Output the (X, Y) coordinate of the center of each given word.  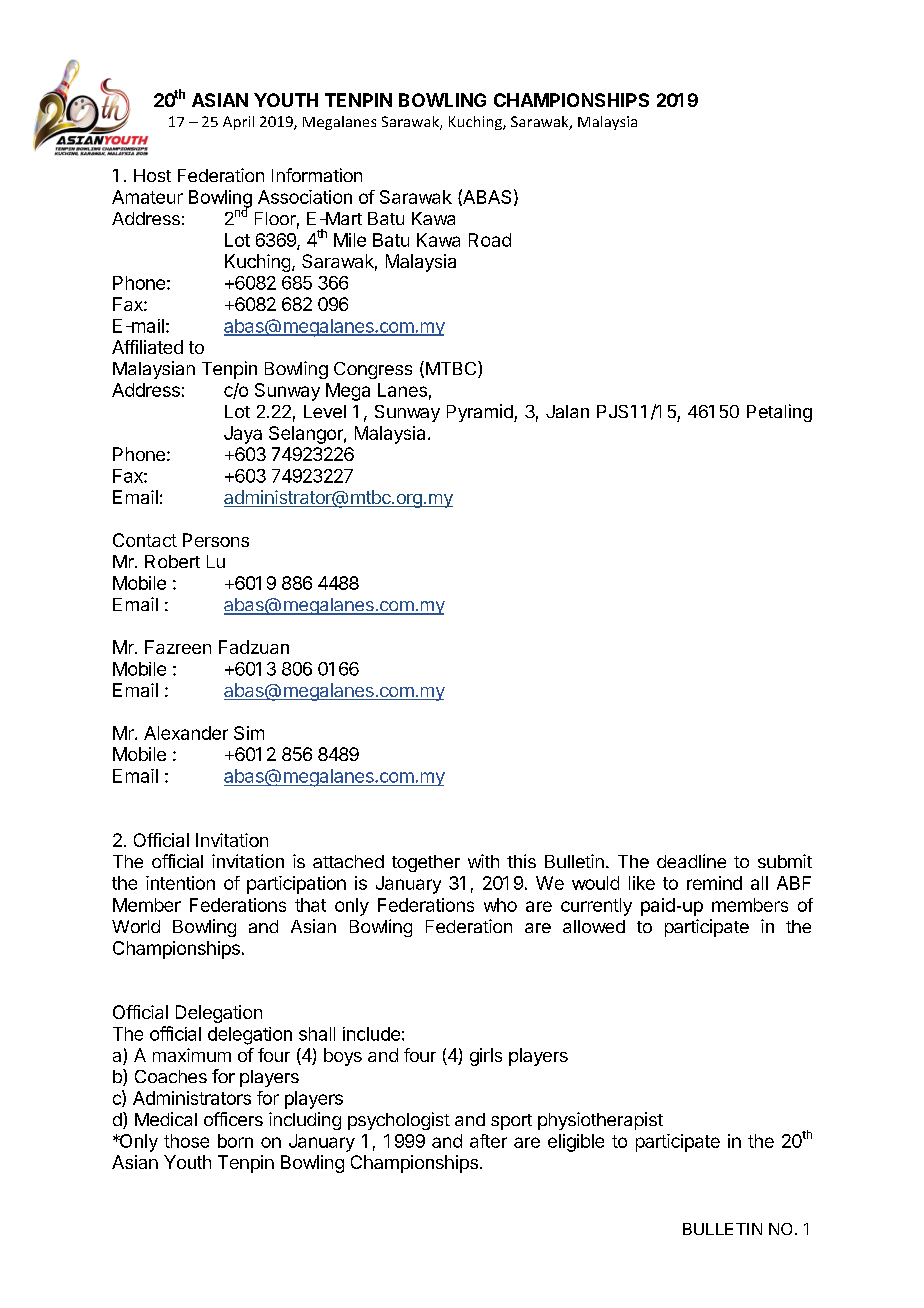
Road (490, 240)
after (488, 1141)
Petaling (779, 413)
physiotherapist (600, 1121)
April (238, 123)
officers (233, 1119)
